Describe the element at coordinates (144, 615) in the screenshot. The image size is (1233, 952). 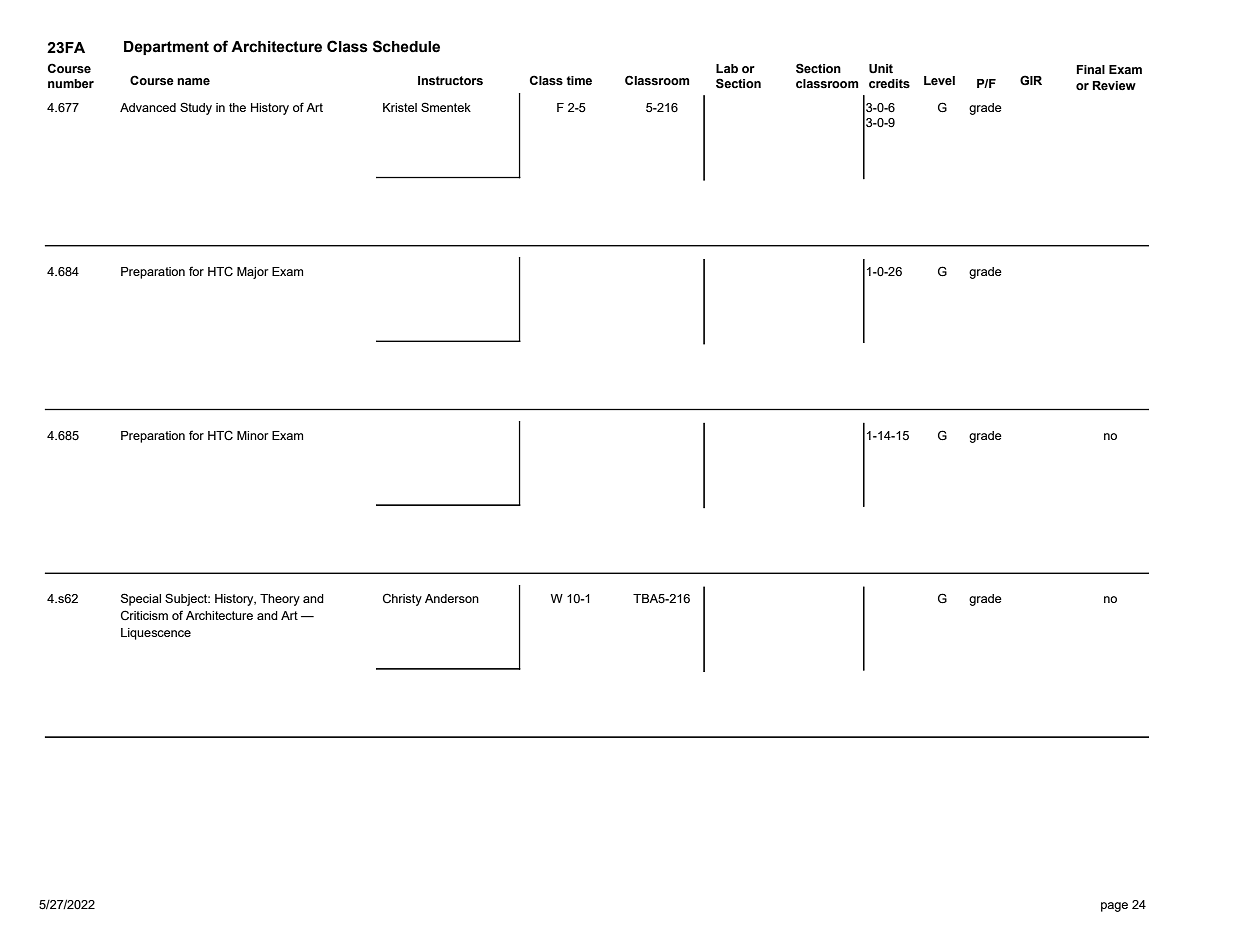
I see `Criticism` at that location.
